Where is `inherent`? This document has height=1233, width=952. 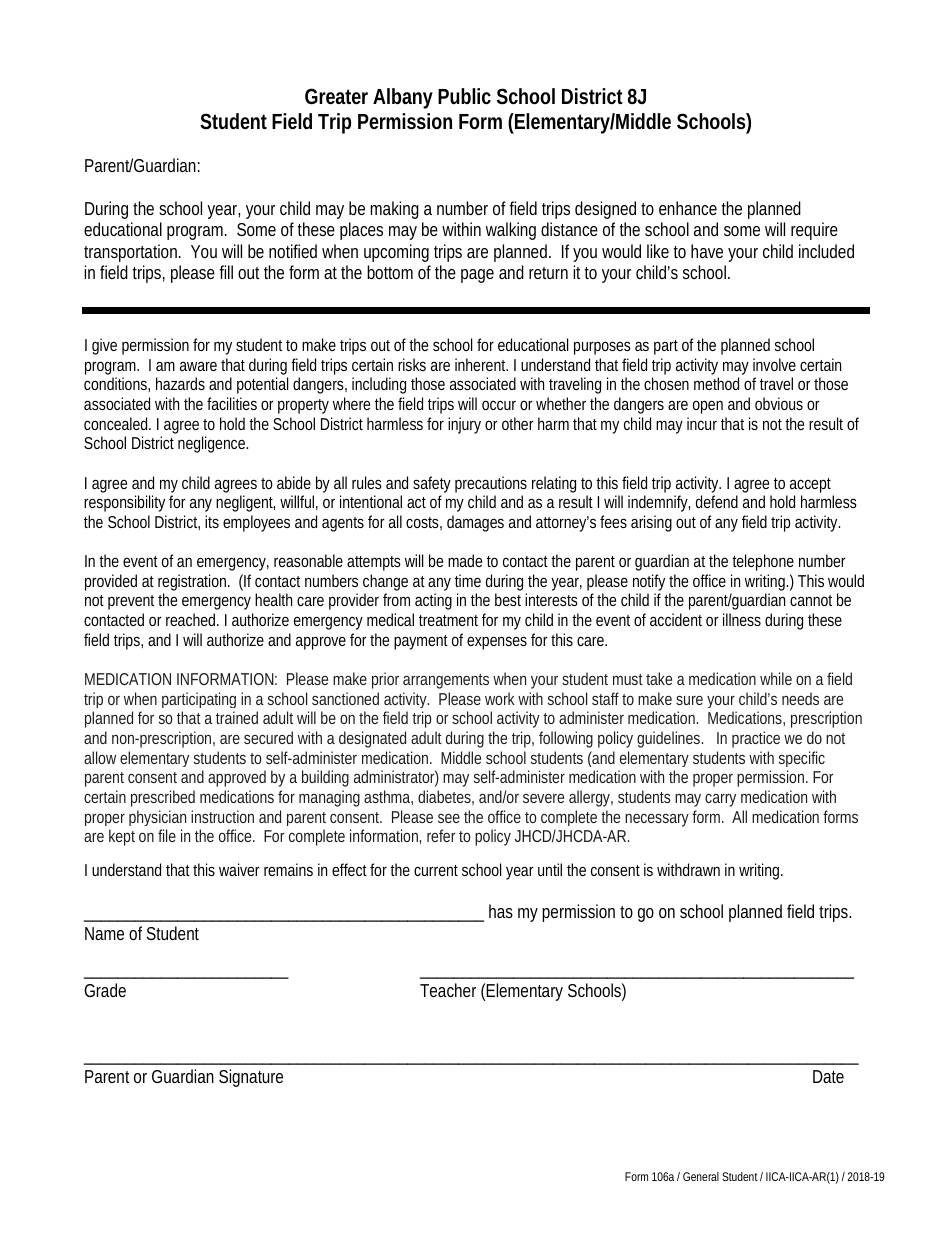 inherent is located at coordinates (481, 364).
